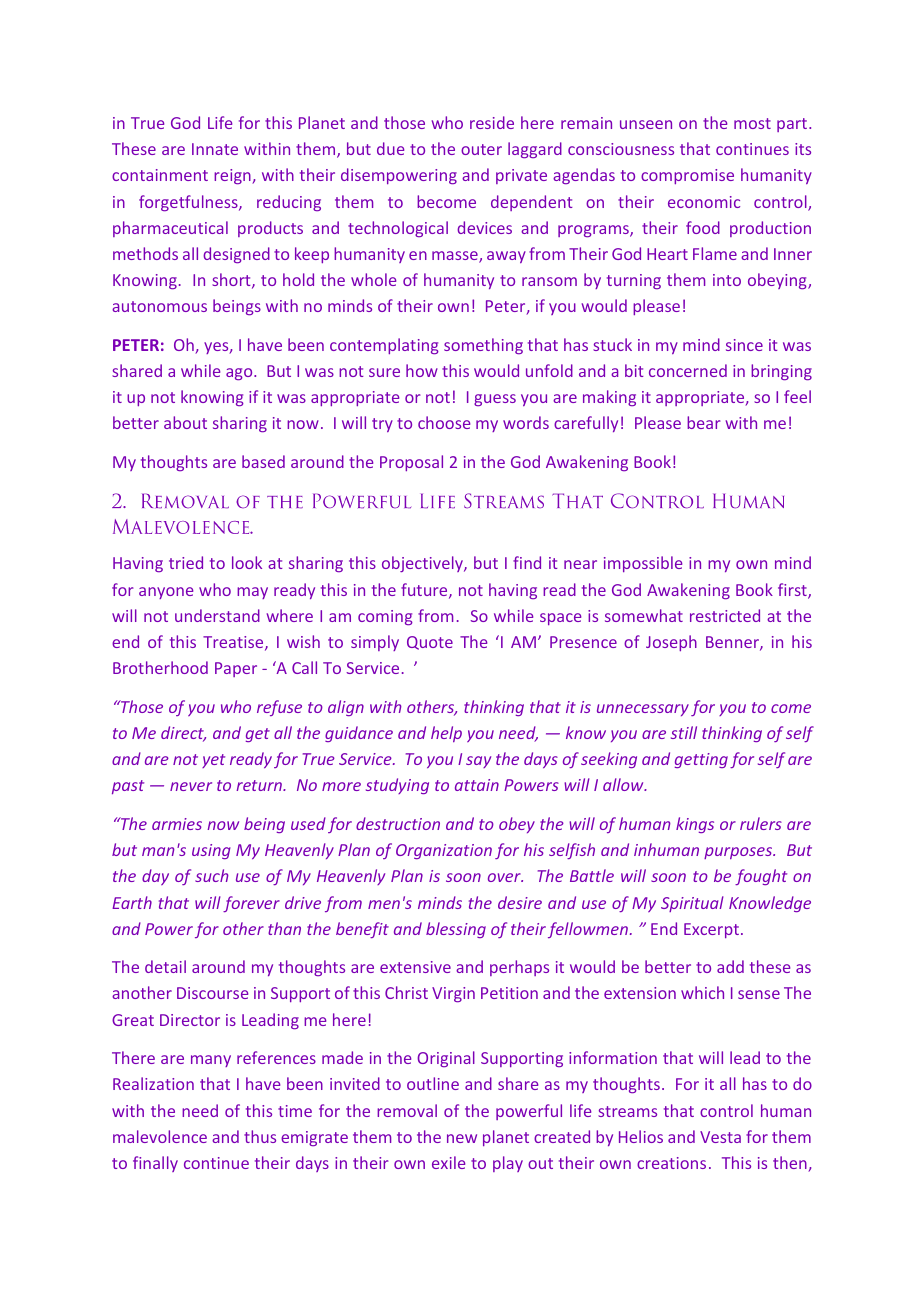 The image size is (924, 1308). Describe the element at coordinates (477, 785) in the screenshot. I see `attain` at that location.
